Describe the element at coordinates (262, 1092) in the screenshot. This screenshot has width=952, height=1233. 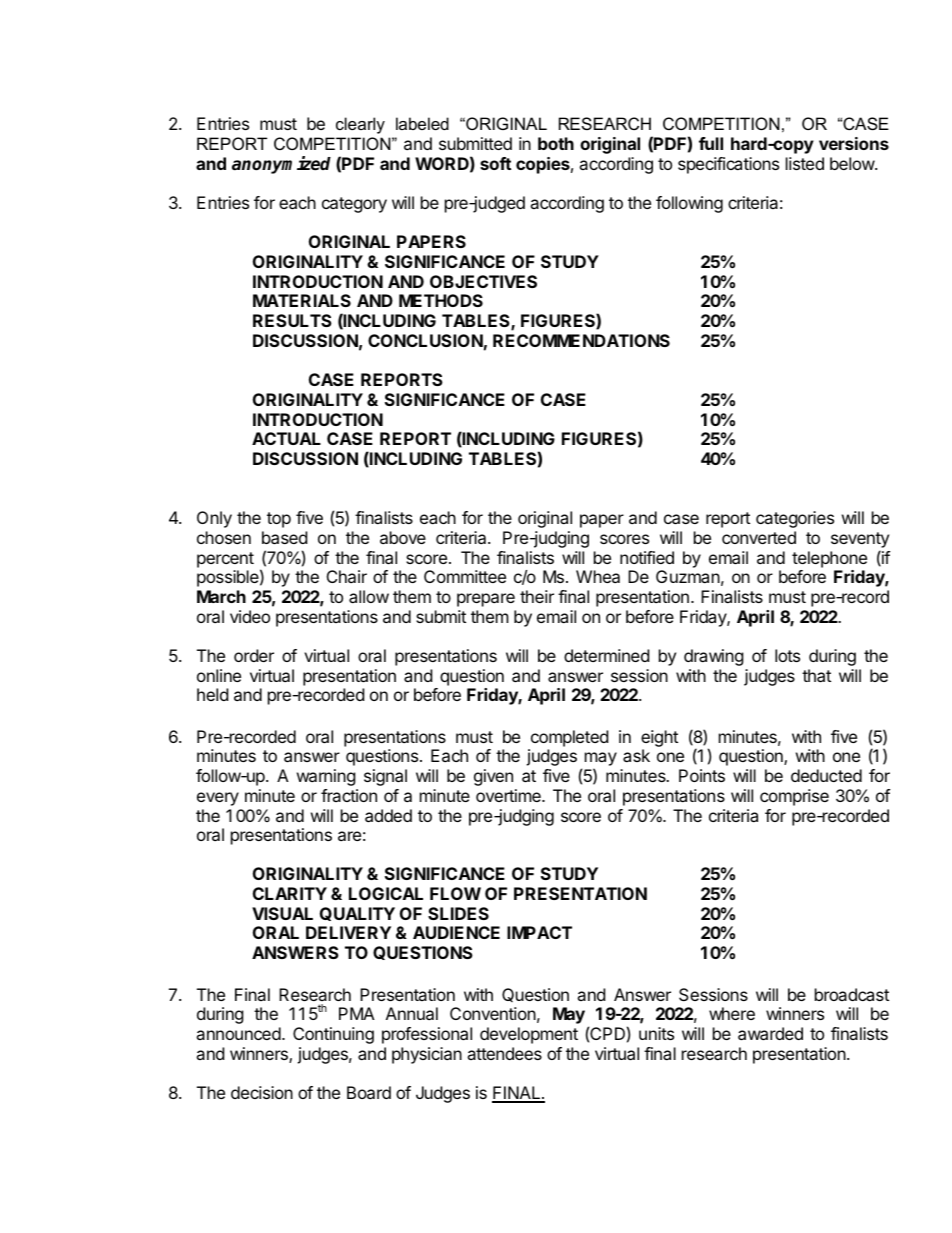
I see `decision` at that location.
